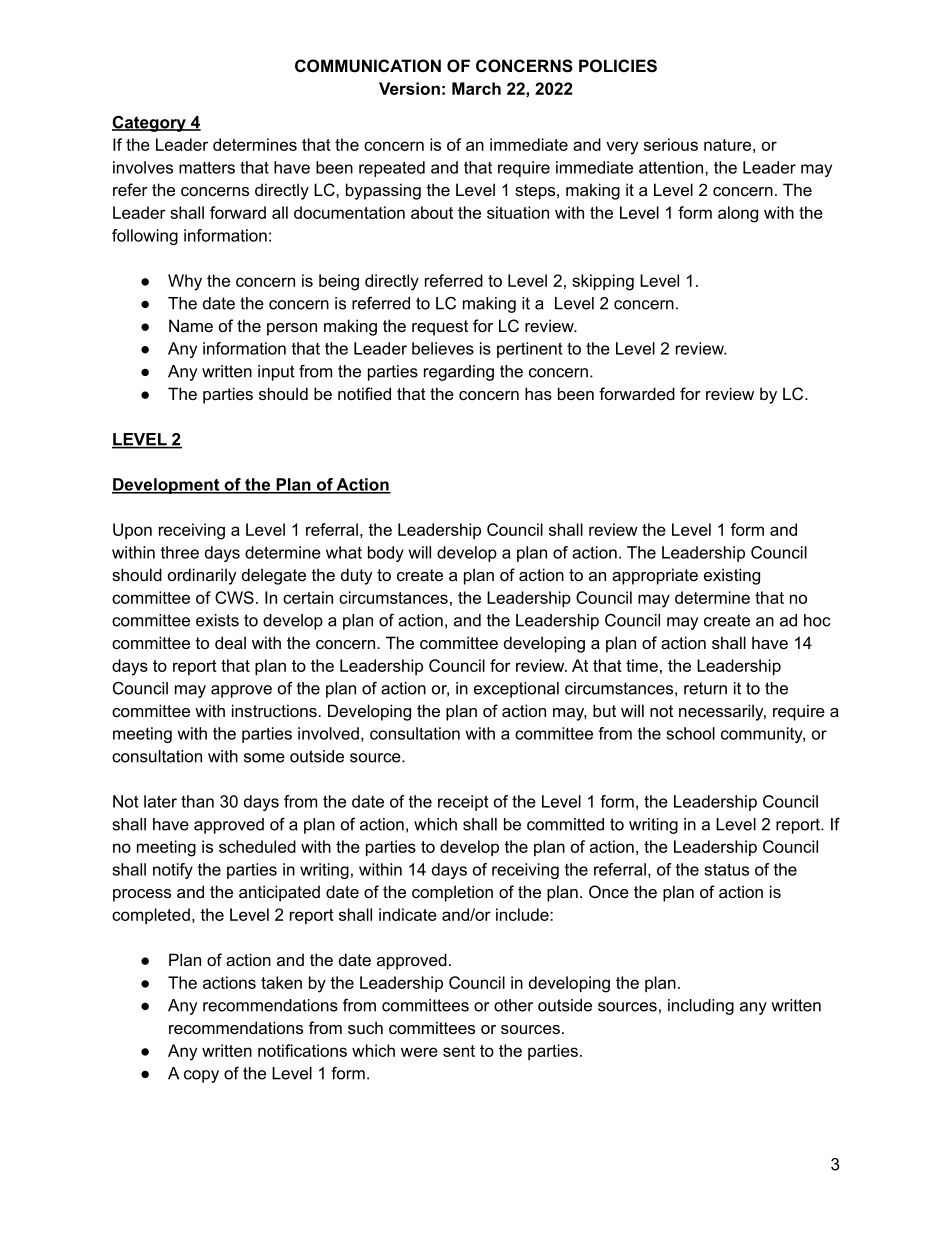  I want to click on copy, so click(201, 1076).
